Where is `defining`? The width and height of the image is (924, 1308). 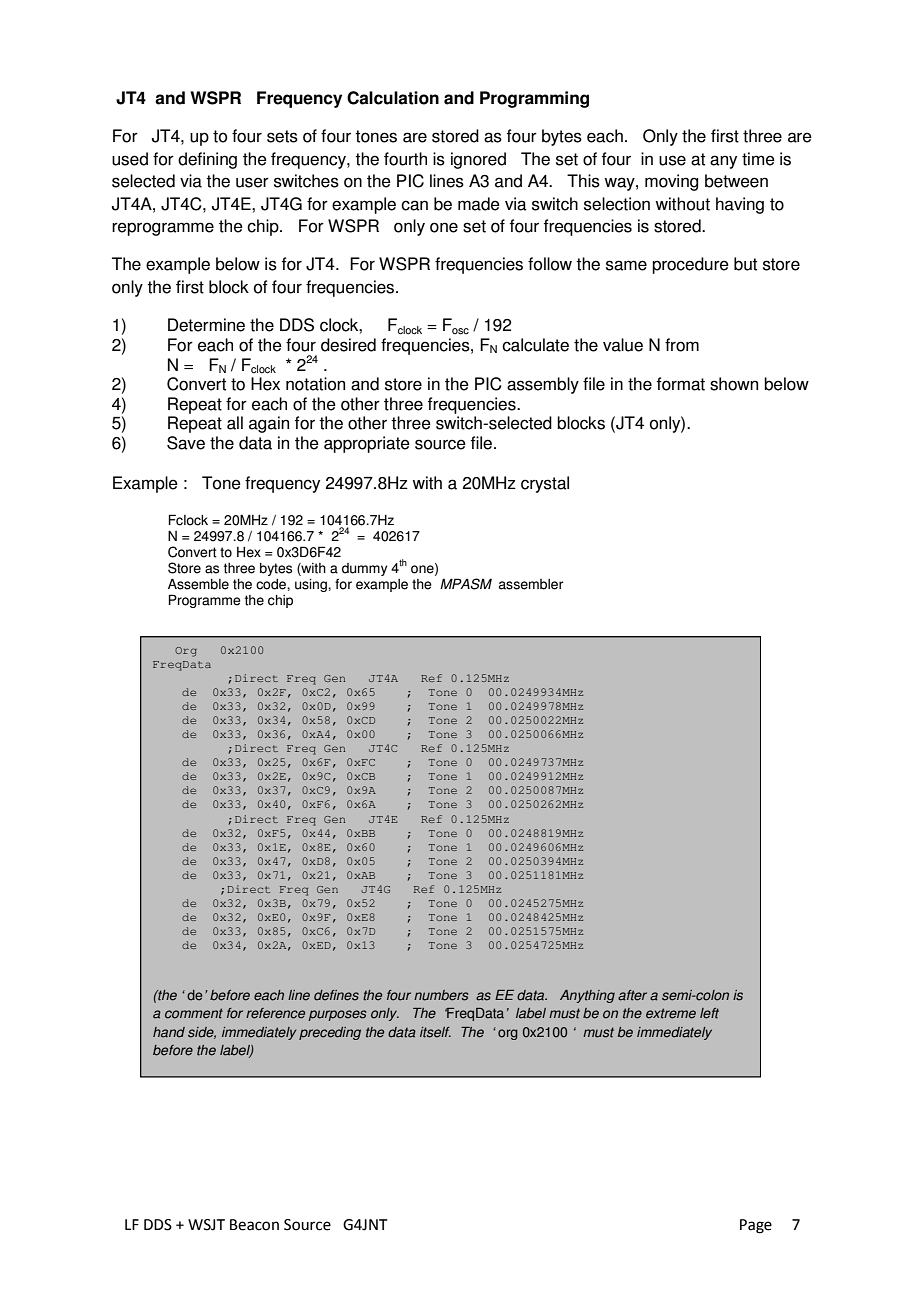 defining is located at coordinates (207, 160).
